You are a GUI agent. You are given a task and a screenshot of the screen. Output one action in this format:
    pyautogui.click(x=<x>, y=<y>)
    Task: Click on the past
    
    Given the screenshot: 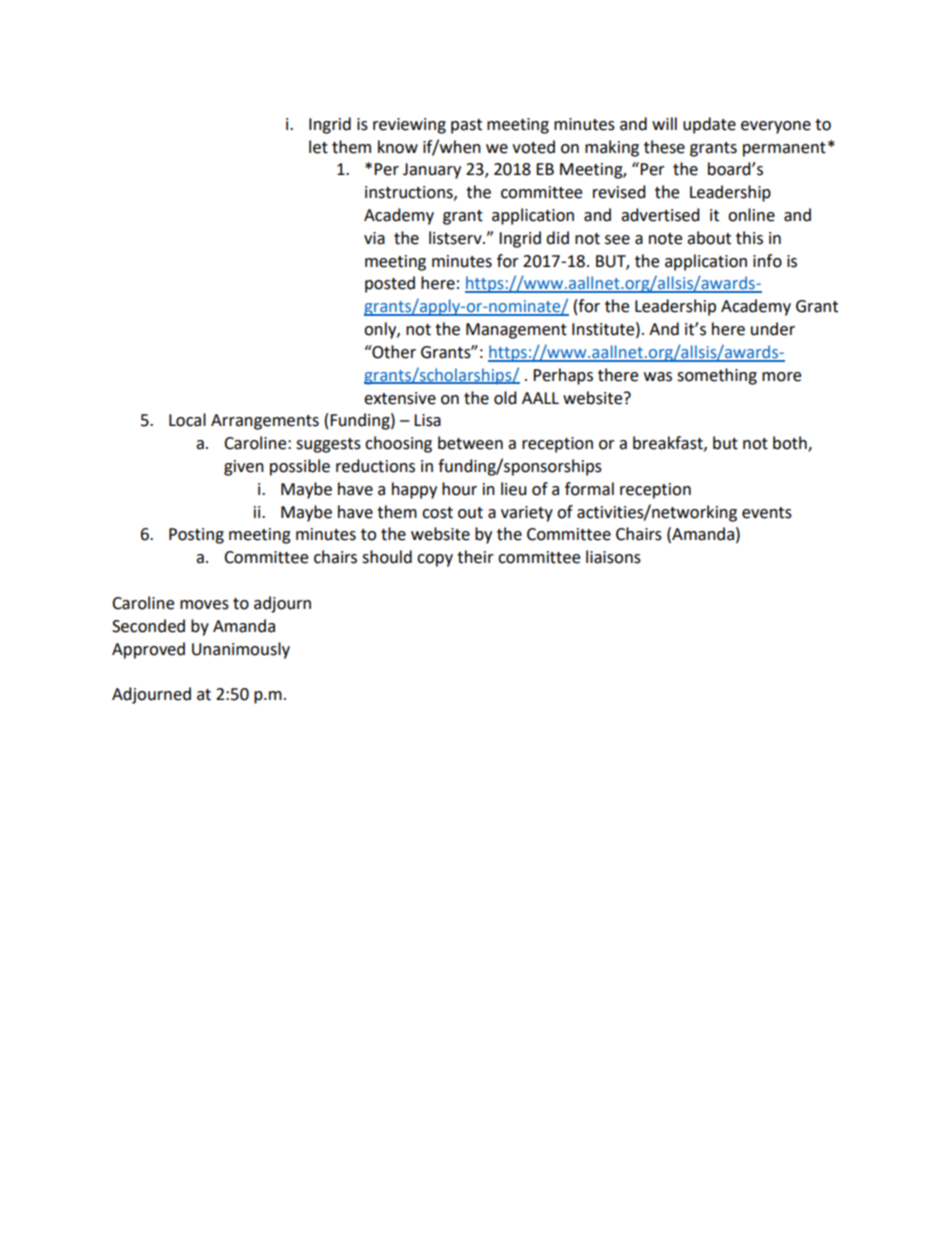 What is the action you would take?
    pyautogui.click(x=466, y=126)
